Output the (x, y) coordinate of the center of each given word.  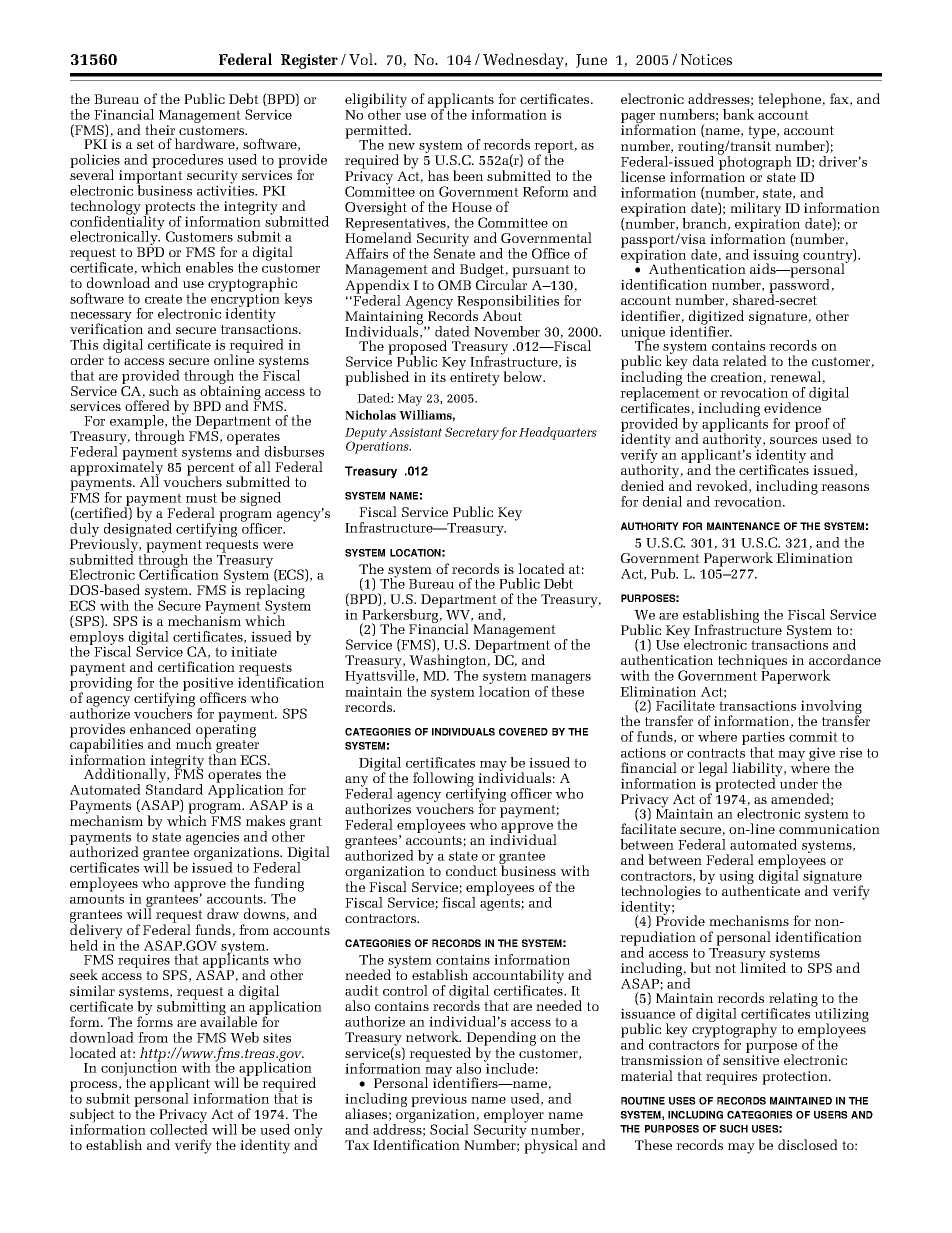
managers (561, 680)
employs (97, 639)
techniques (752, 661)
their (160, 129)
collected (179, 1128)
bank (739, 114)
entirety (475, 379)
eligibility (376, 101)
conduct (471, 870)
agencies (212, 839)
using (736, 878)
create (163, 299)
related (745, 360)
